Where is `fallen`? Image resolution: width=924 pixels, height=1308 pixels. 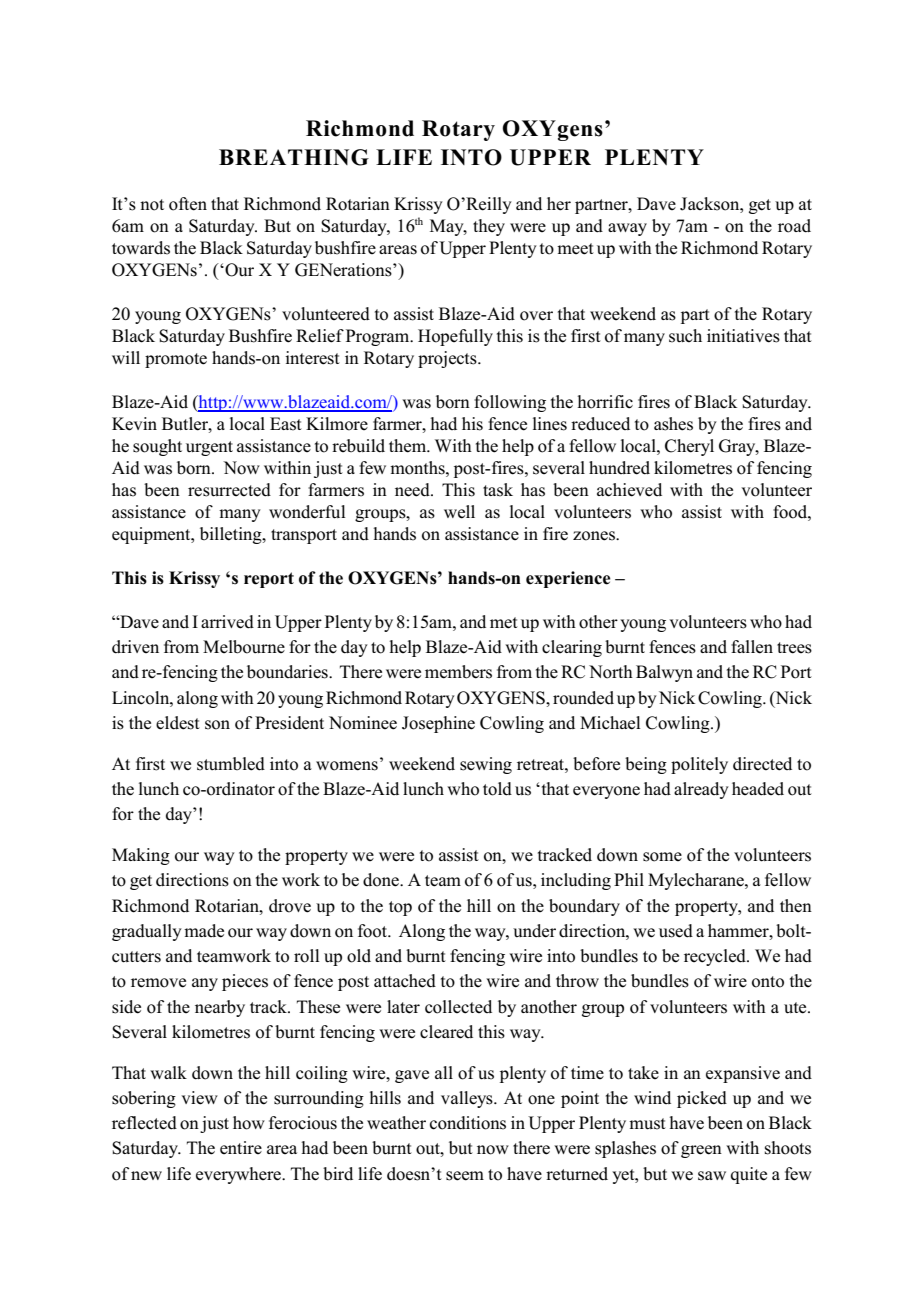
fallen is located at coordinates (752, 647).
